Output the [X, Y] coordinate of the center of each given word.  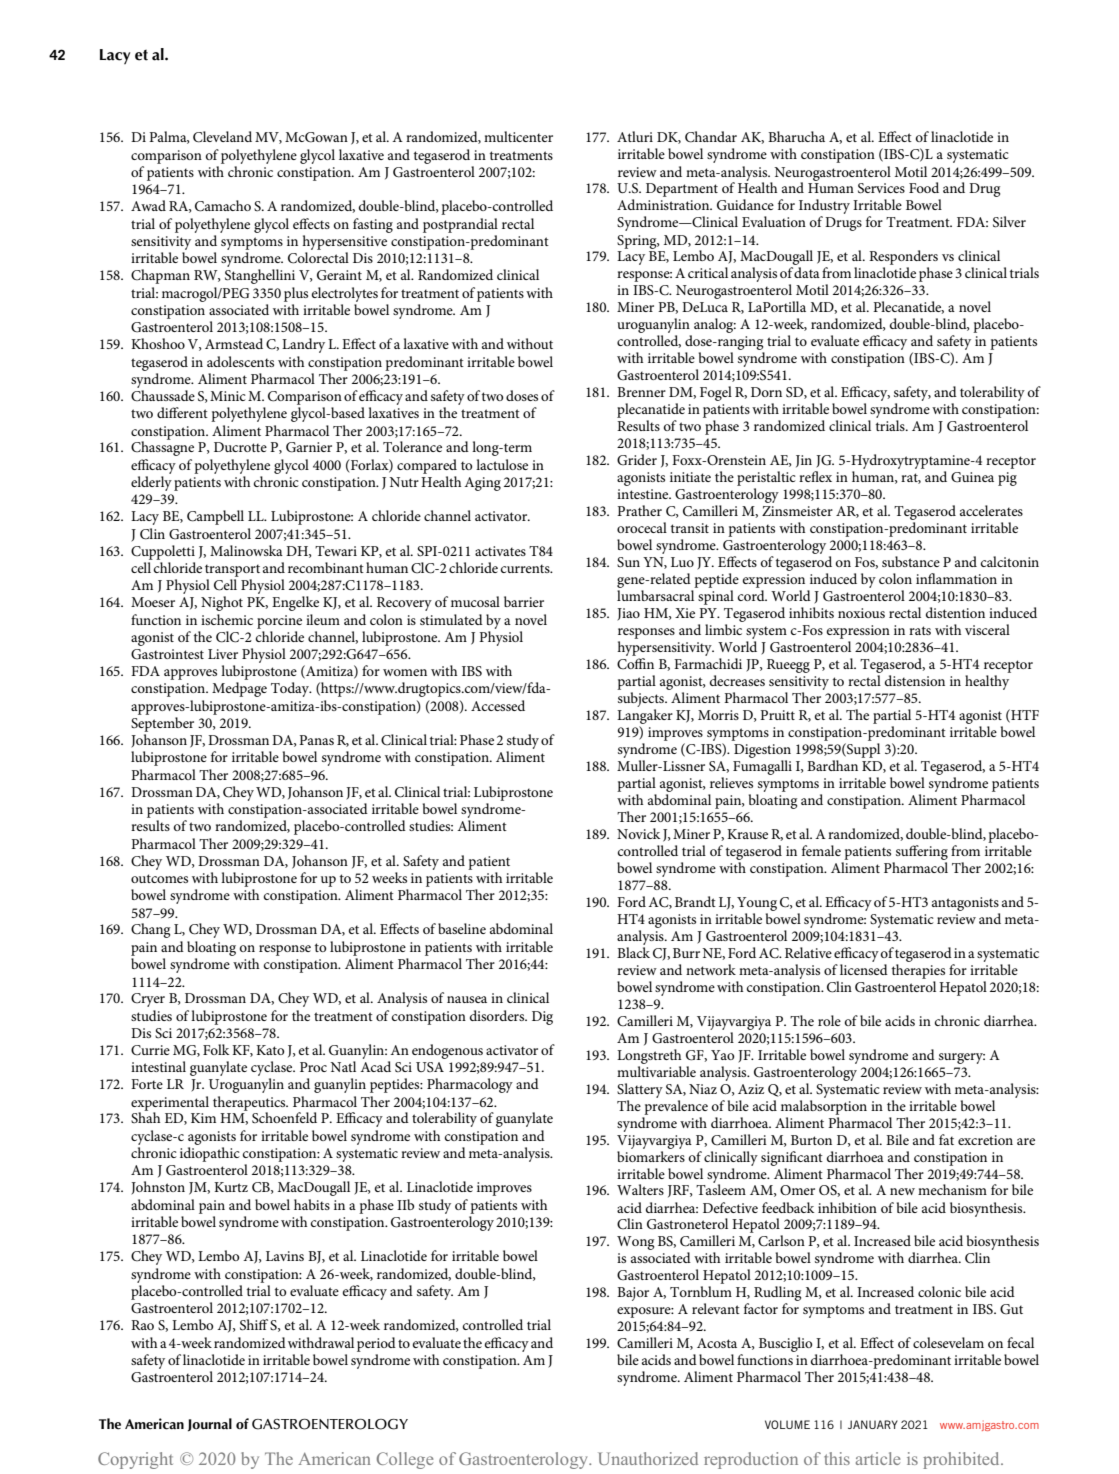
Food [924, 187]
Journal [210, 1425]
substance [911, 561]
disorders [498, 1015]
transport [232, 570]
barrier [524, 601]
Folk [216, 1049]
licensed [864, 969]
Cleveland [222, 137]
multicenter [518, 136]
